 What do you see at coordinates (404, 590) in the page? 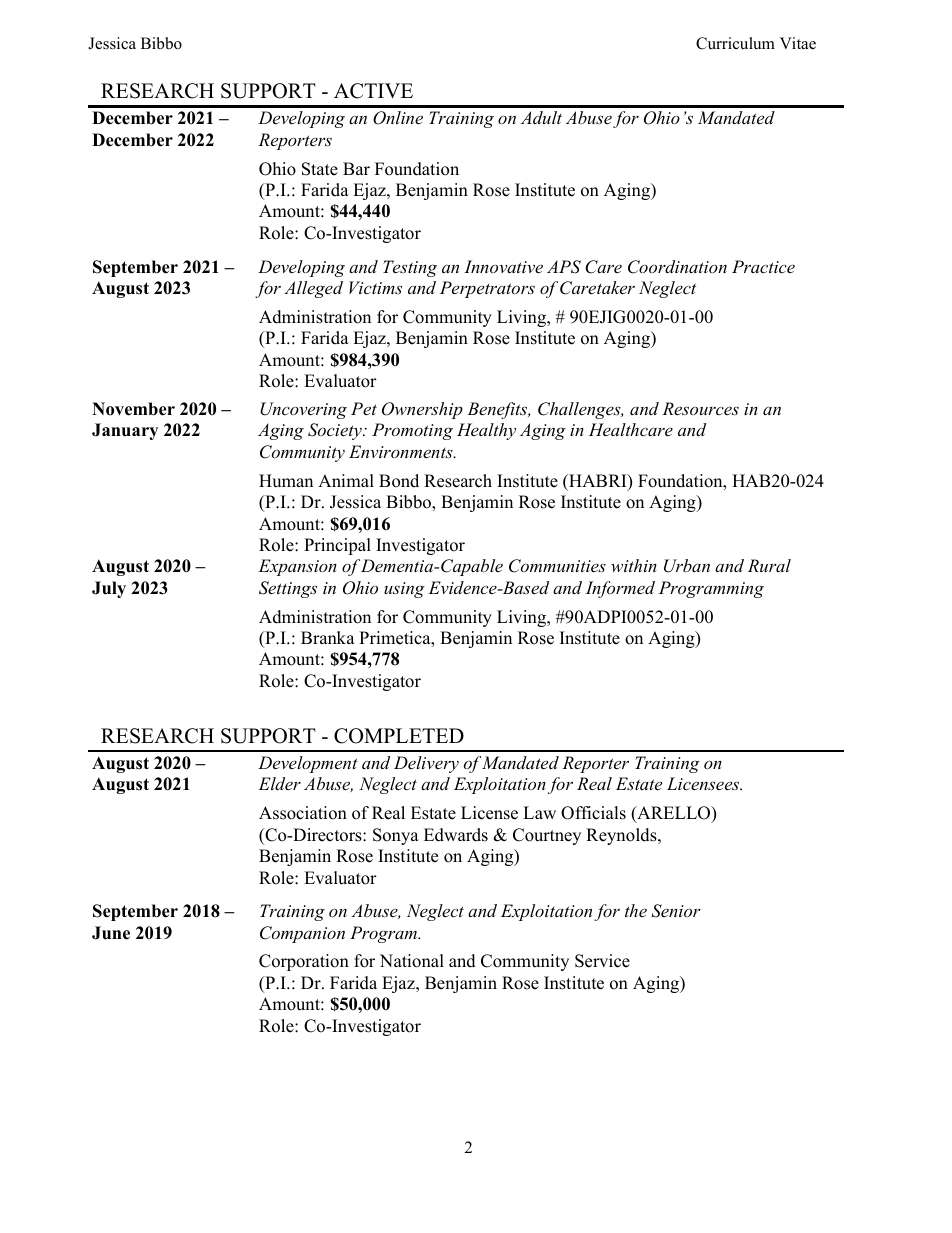
I see `using` at bounding box center [404, 590].
